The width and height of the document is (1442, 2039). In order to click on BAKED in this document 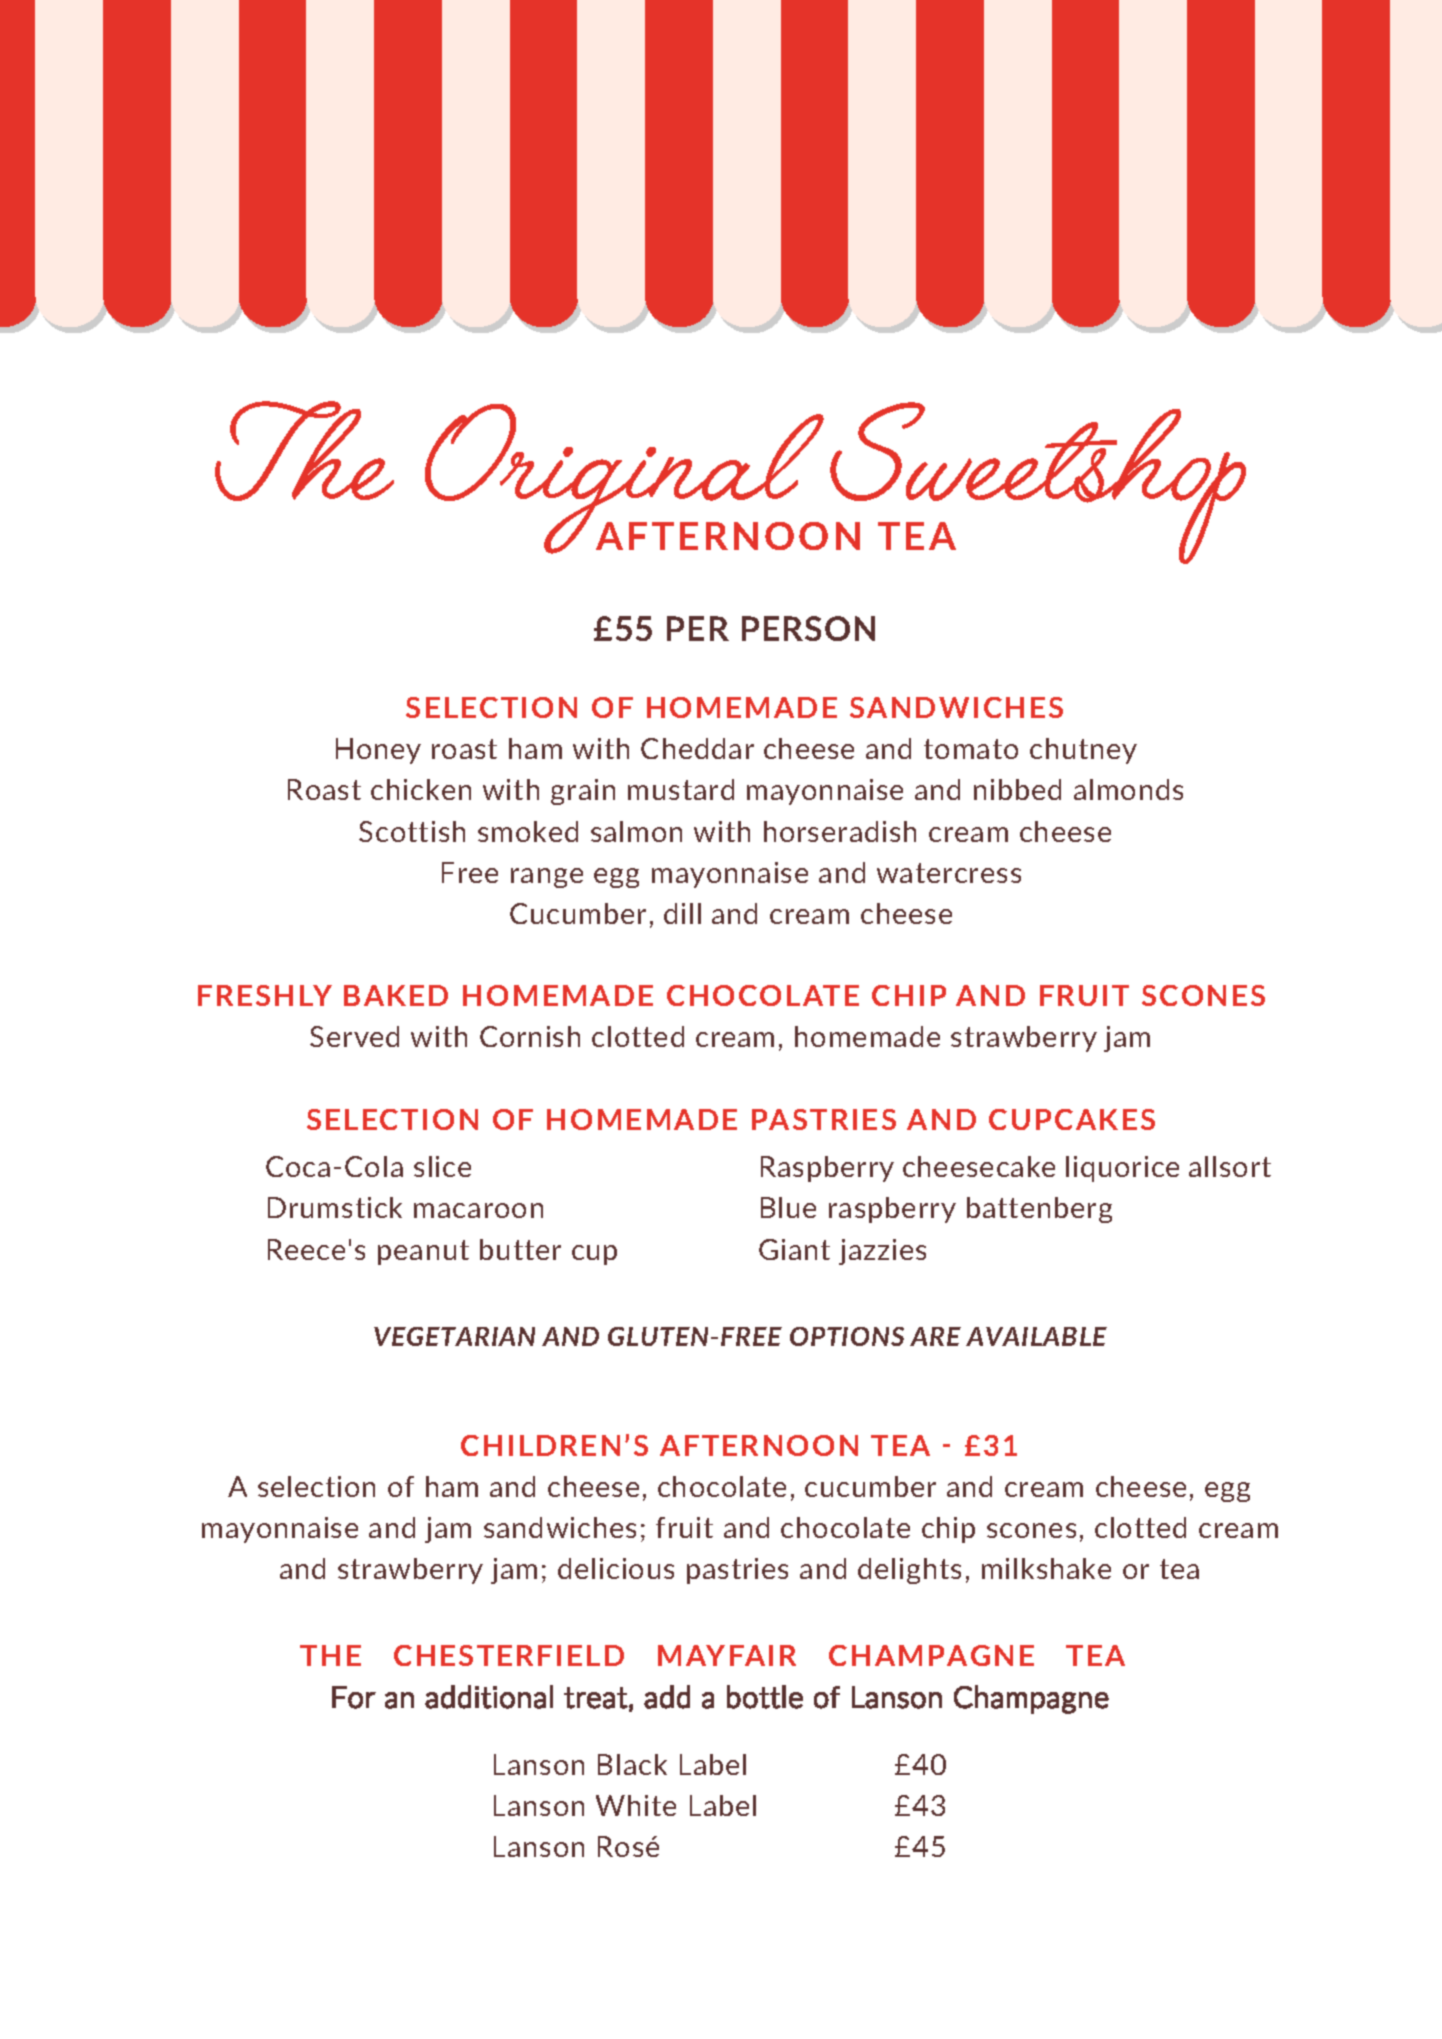, I will do `click(396, 995)`.
